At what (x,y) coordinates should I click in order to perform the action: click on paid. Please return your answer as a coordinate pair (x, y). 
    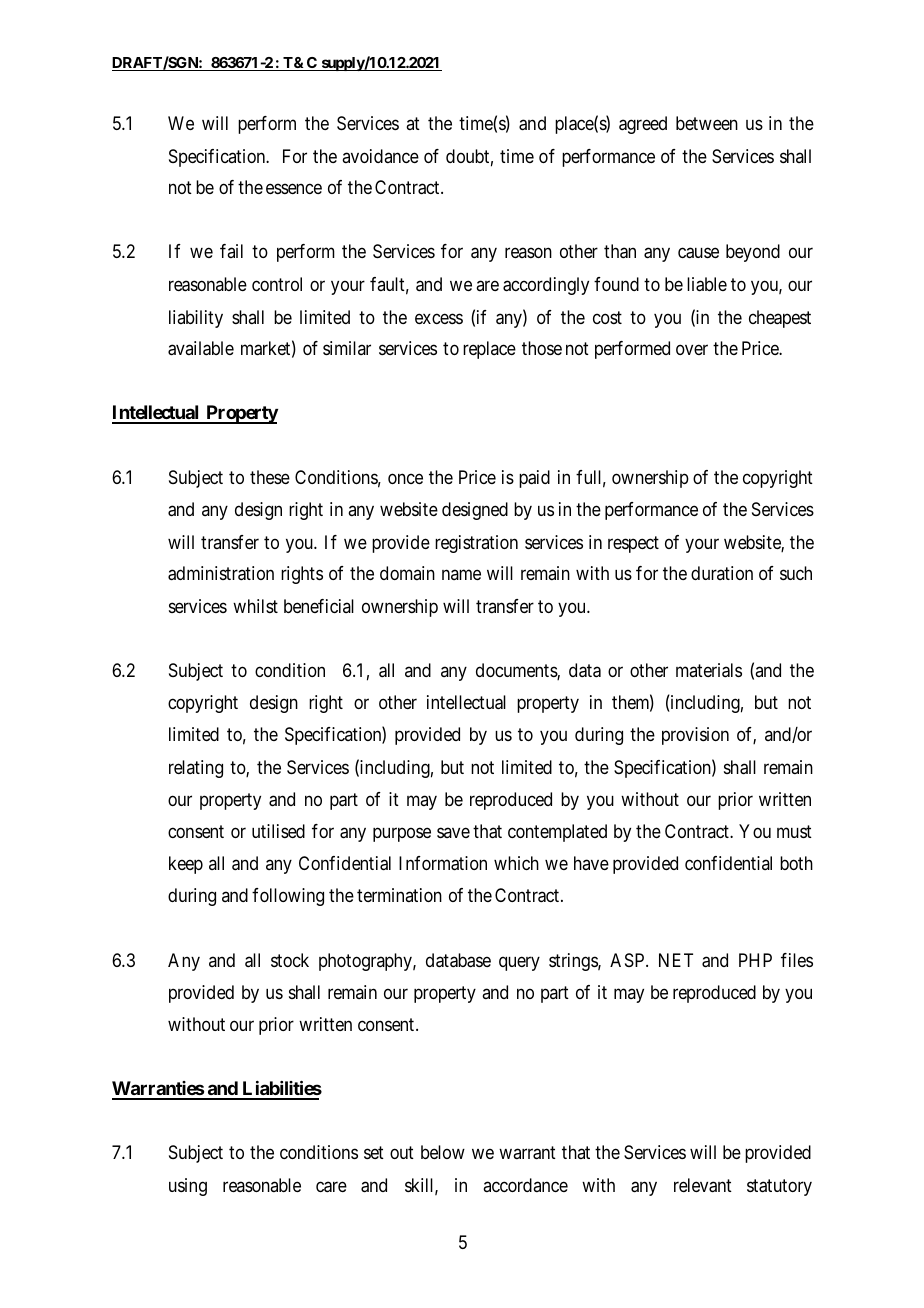
    Looking at the image, I should click on (534, 479).
